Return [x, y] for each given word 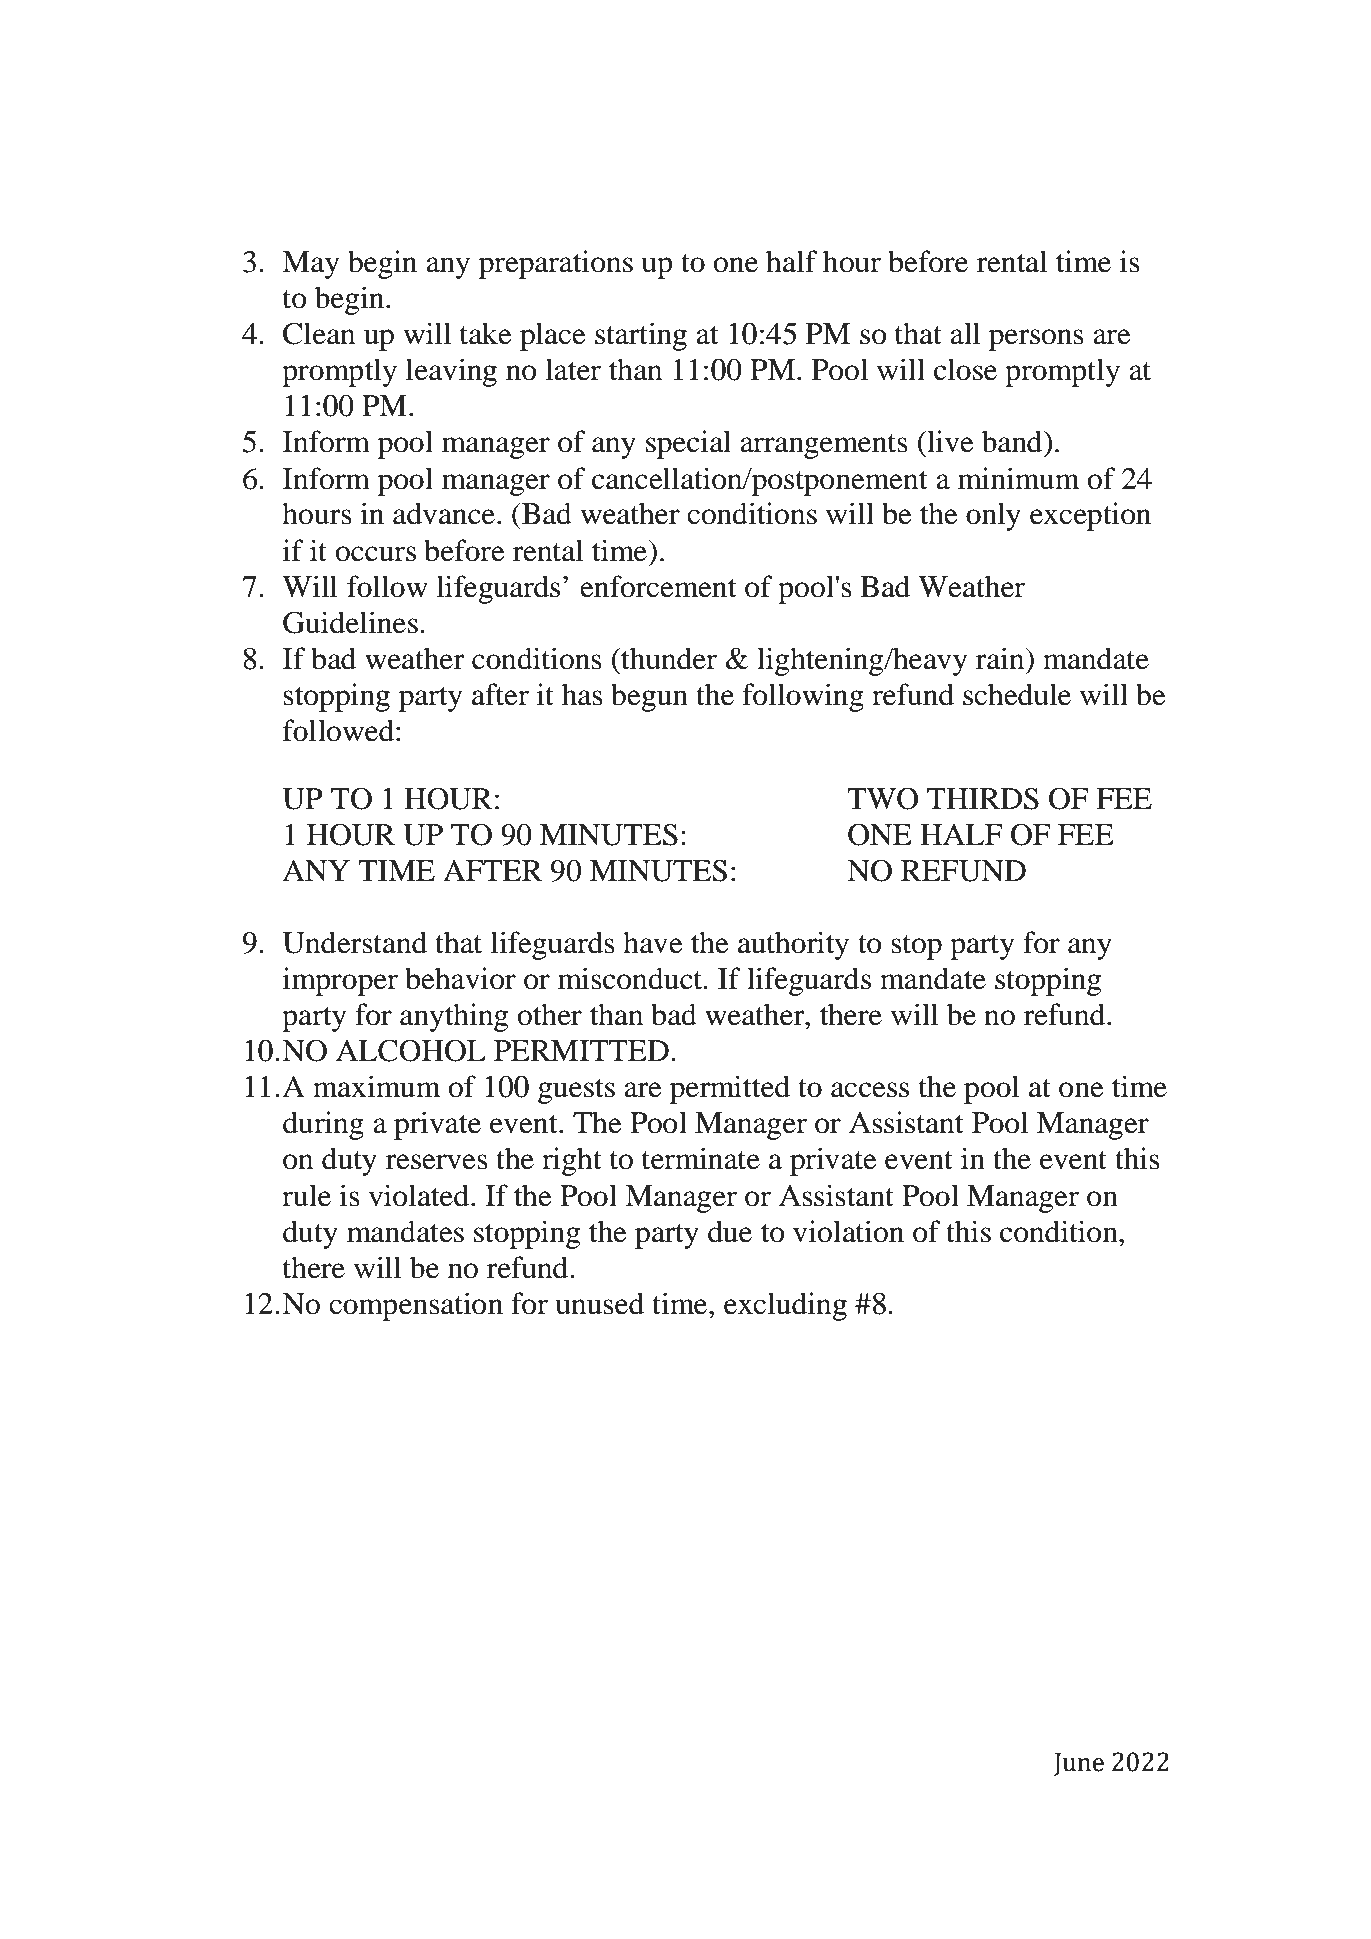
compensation [416, 1306]
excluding [785, 1306]
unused [600, 1303]
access [870, 1090]
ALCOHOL [411, 1050]
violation [848, 1231]
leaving [451, 372]
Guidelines [350, 622]
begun [649, 697]
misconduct [631, 978]
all [965, 333]
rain [1001, 658]
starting [641, 336]
